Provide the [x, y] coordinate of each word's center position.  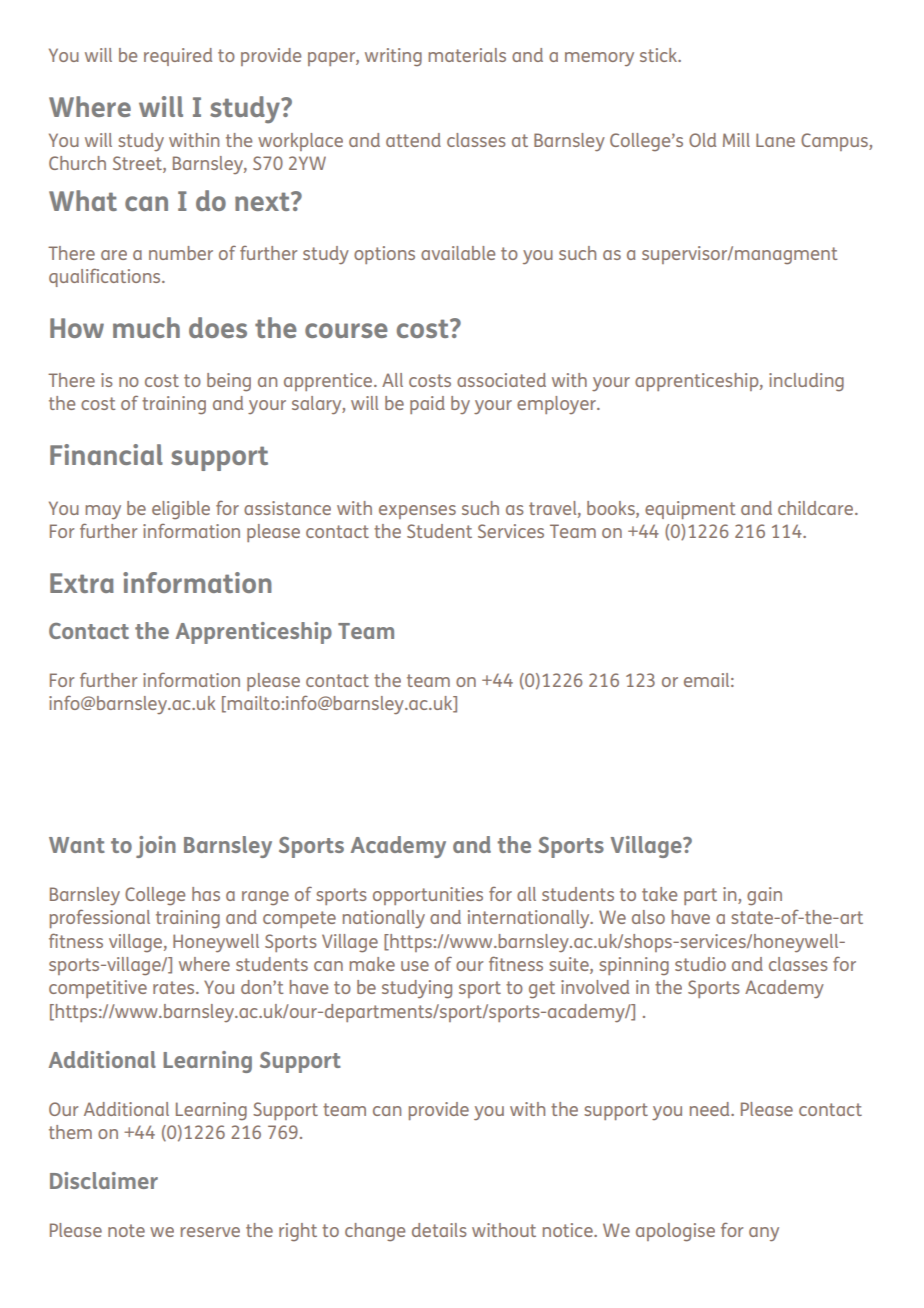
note [126, 1230]
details [439, 1230]
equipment [690, 510]
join [156, 847]
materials [467, 55]
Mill [736, 140]
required [178, 57]
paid [427, 405]
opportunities [428, 896]
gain [764, 896]
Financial [106, 454]
